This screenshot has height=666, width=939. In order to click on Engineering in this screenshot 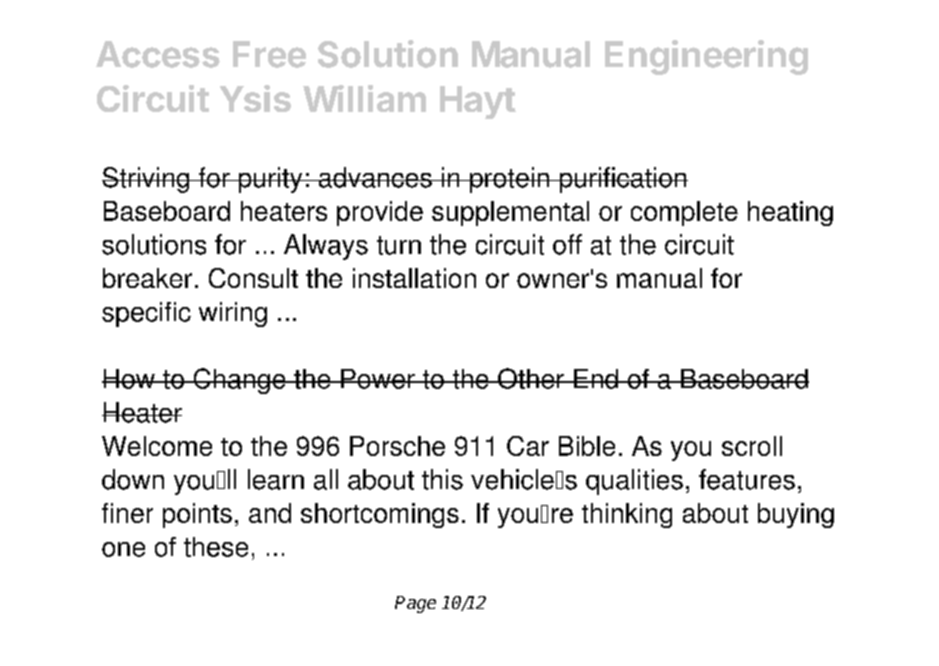, I will do `click(706, 57)`.
